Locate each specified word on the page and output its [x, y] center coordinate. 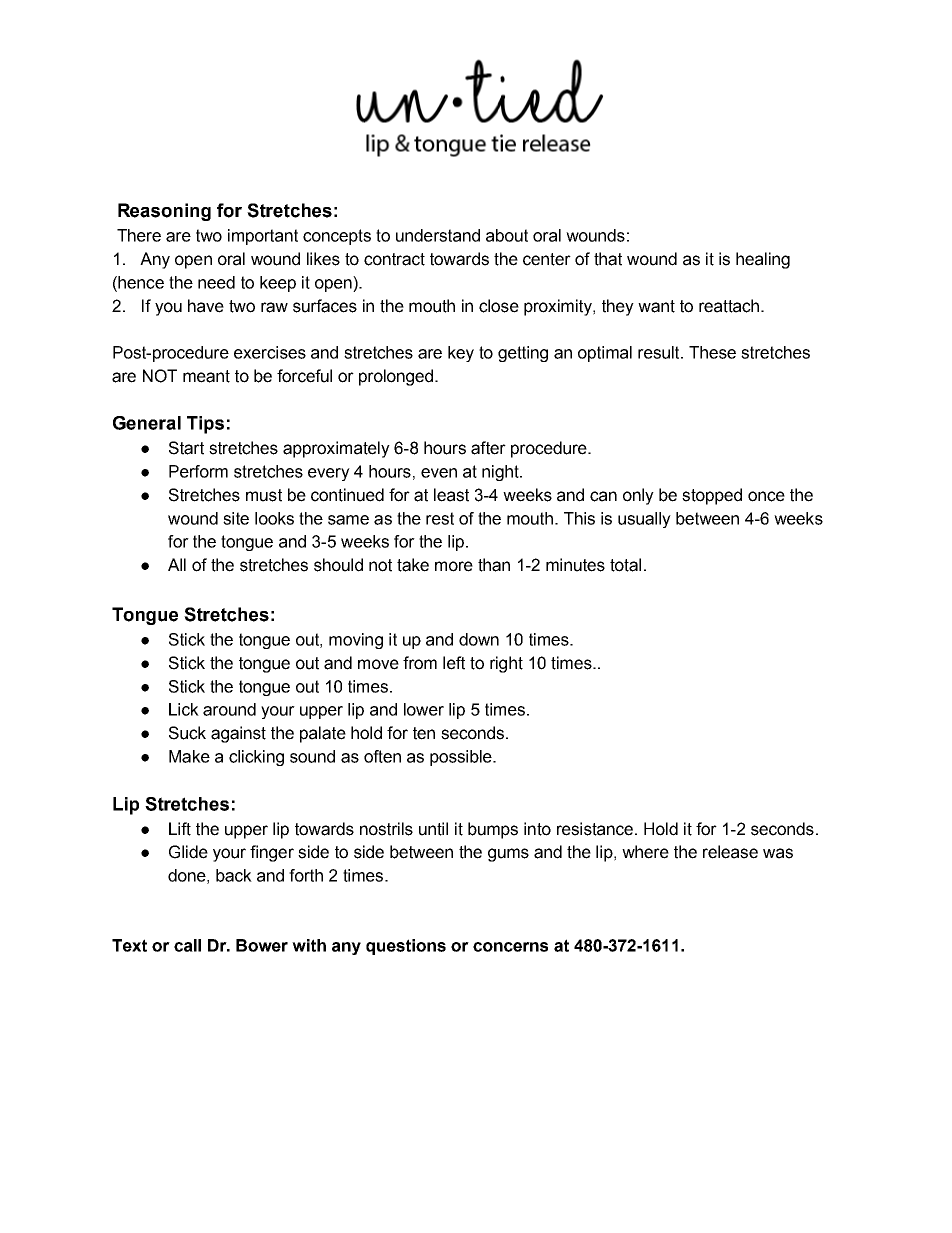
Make [189, 756]
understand [438, 235]
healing [763, 260]
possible [462, 758]
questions [406, 947]
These [712, 352]
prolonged [396, 377]
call [187, 945]
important [263, 237]
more [454, 566]
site [236, 518]
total [625, 565]
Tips [205, 425]
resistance [595, 829]
